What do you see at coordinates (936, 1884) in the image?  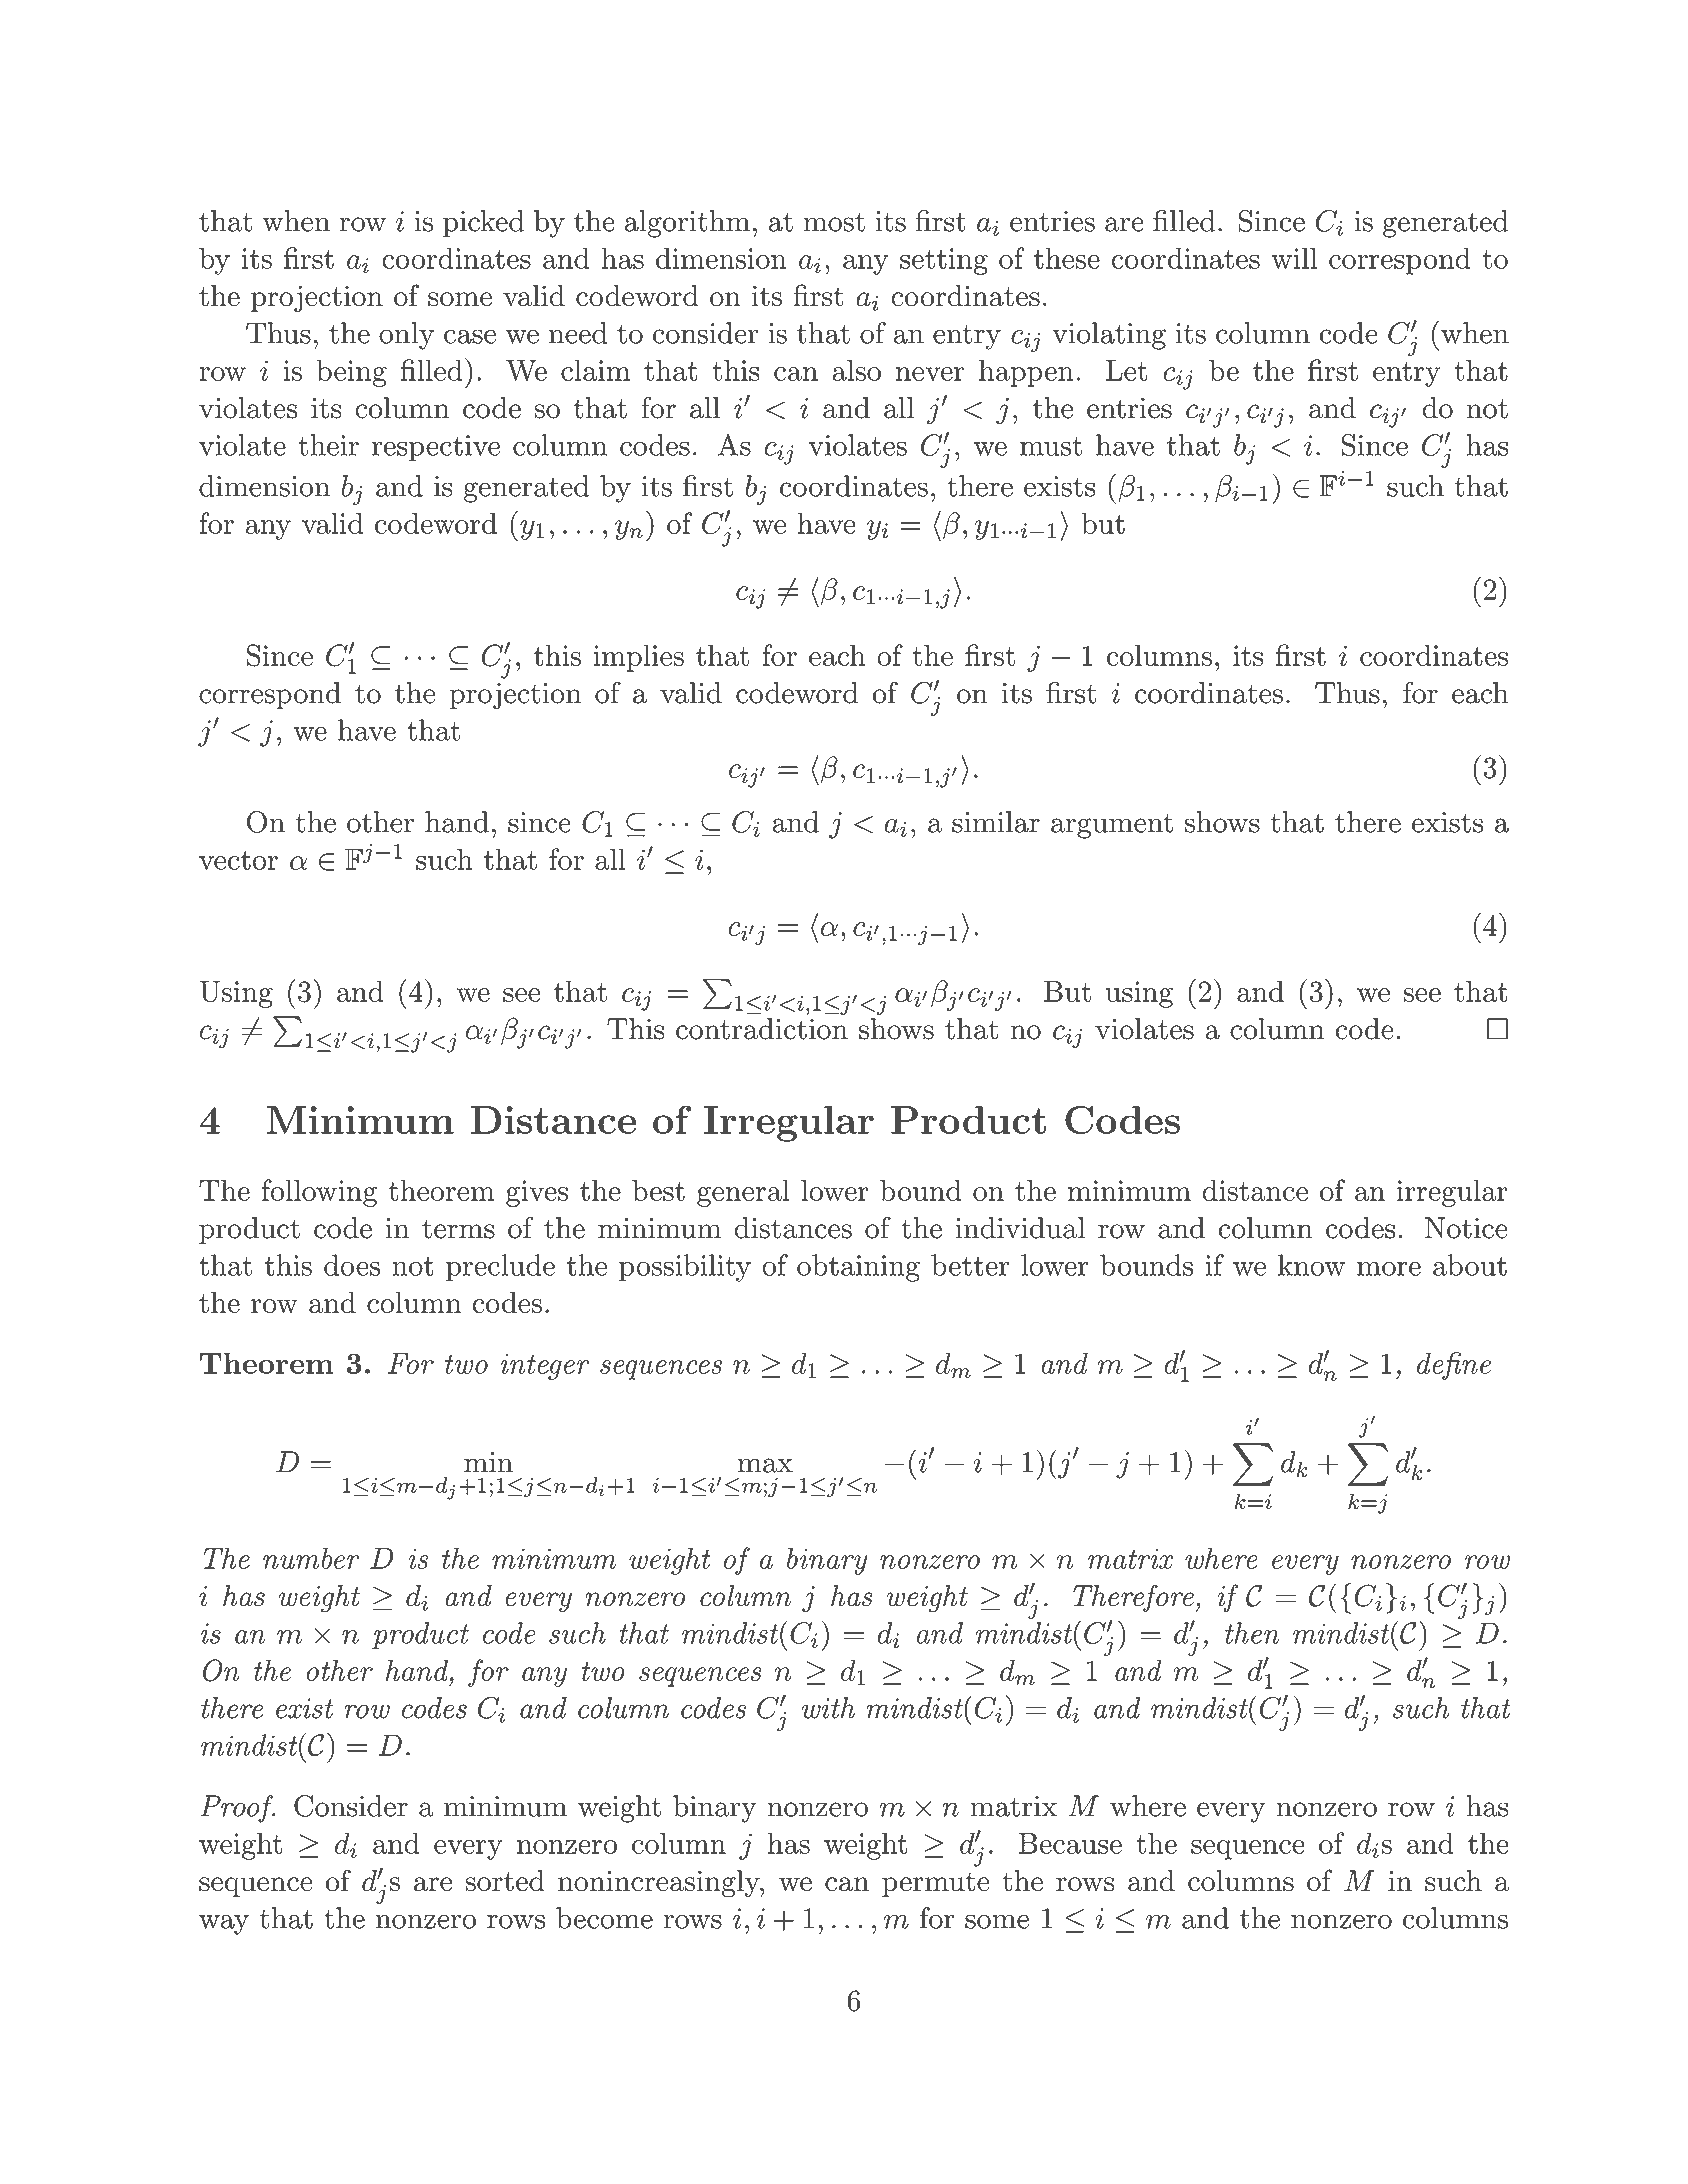 I see `permute` at bounding box center [936, 1884].
